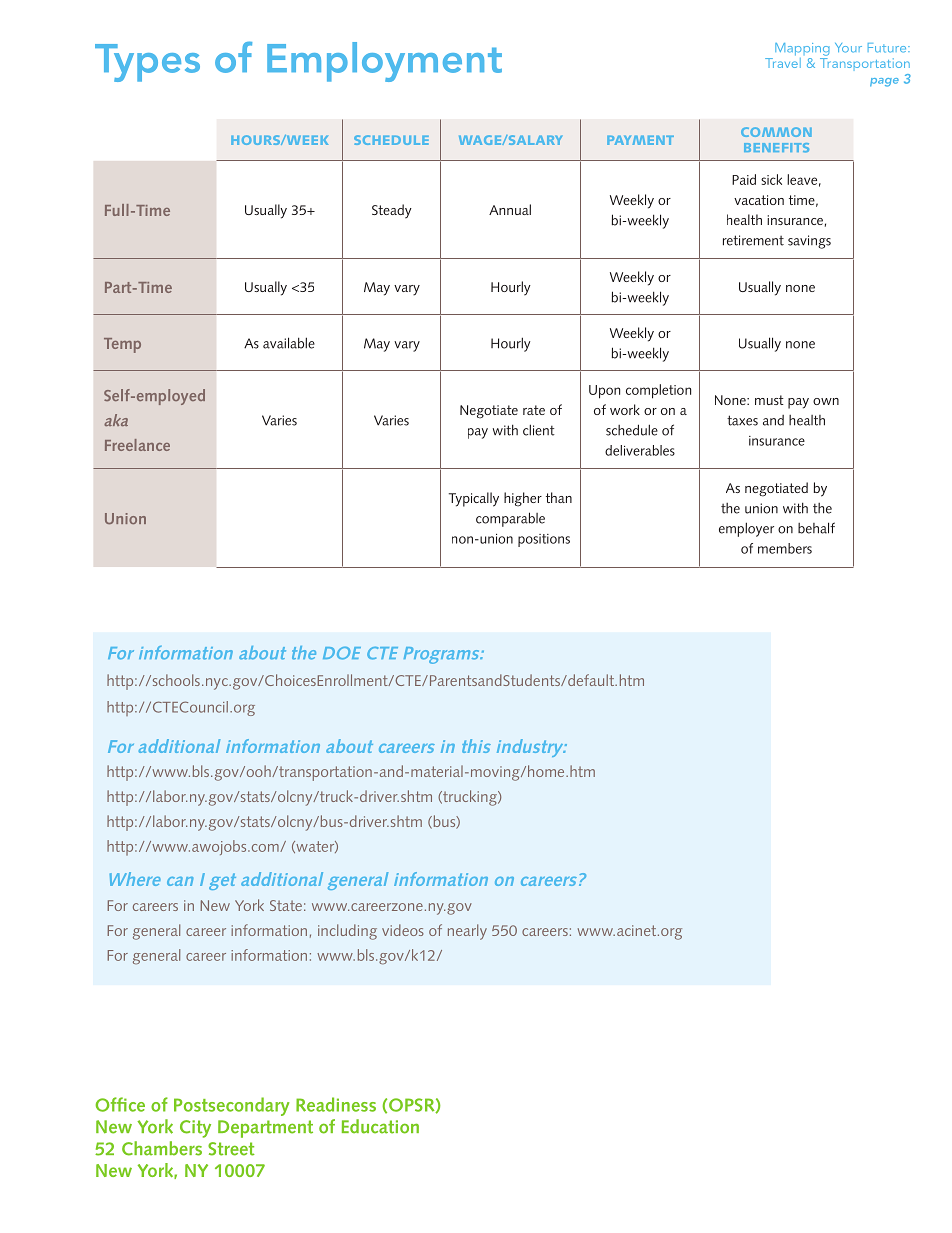  I want to click on Postsecondary, so click(231, 1106).
